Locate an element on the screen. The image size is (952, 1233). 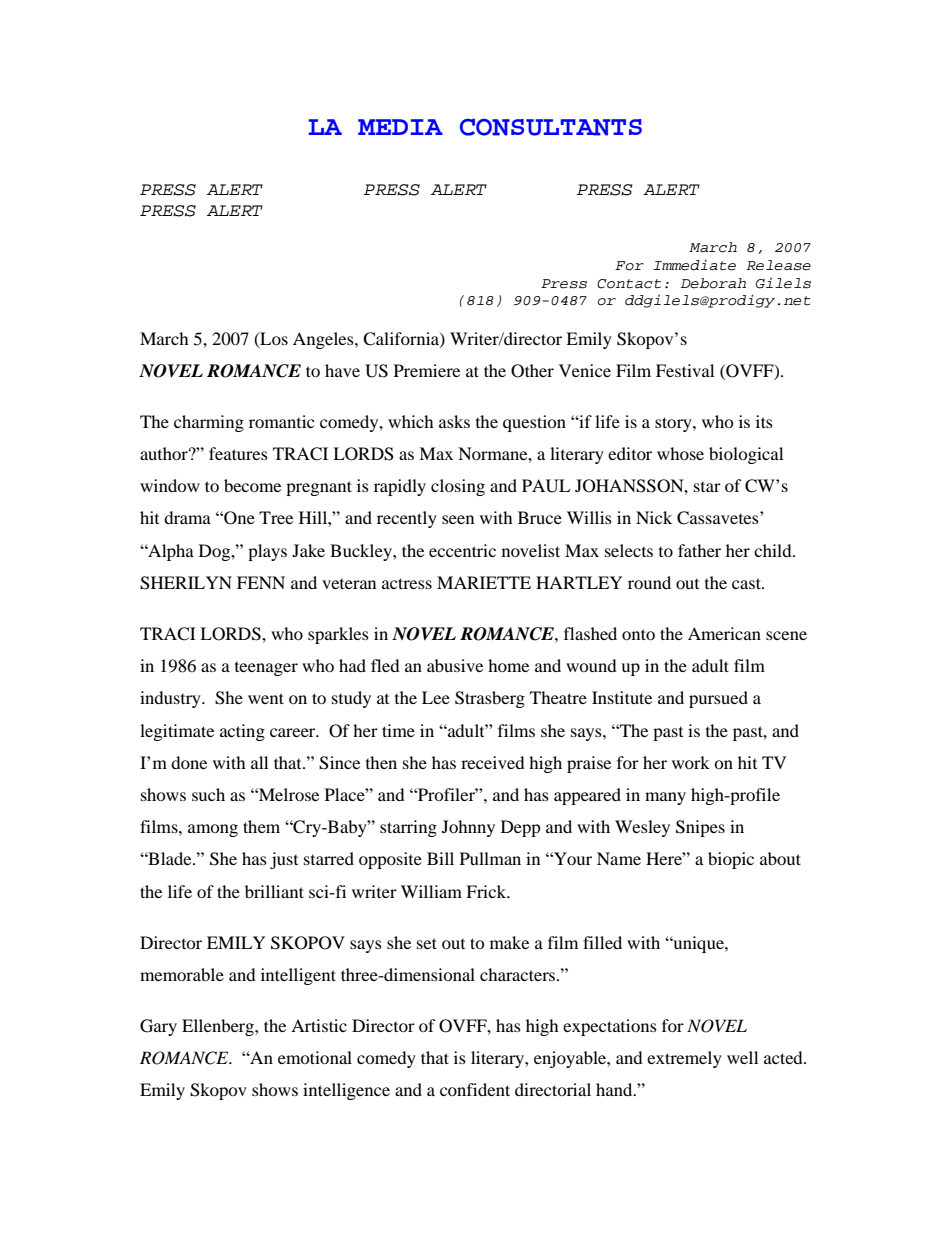
emotional is located at coordinates (315, 1057).
